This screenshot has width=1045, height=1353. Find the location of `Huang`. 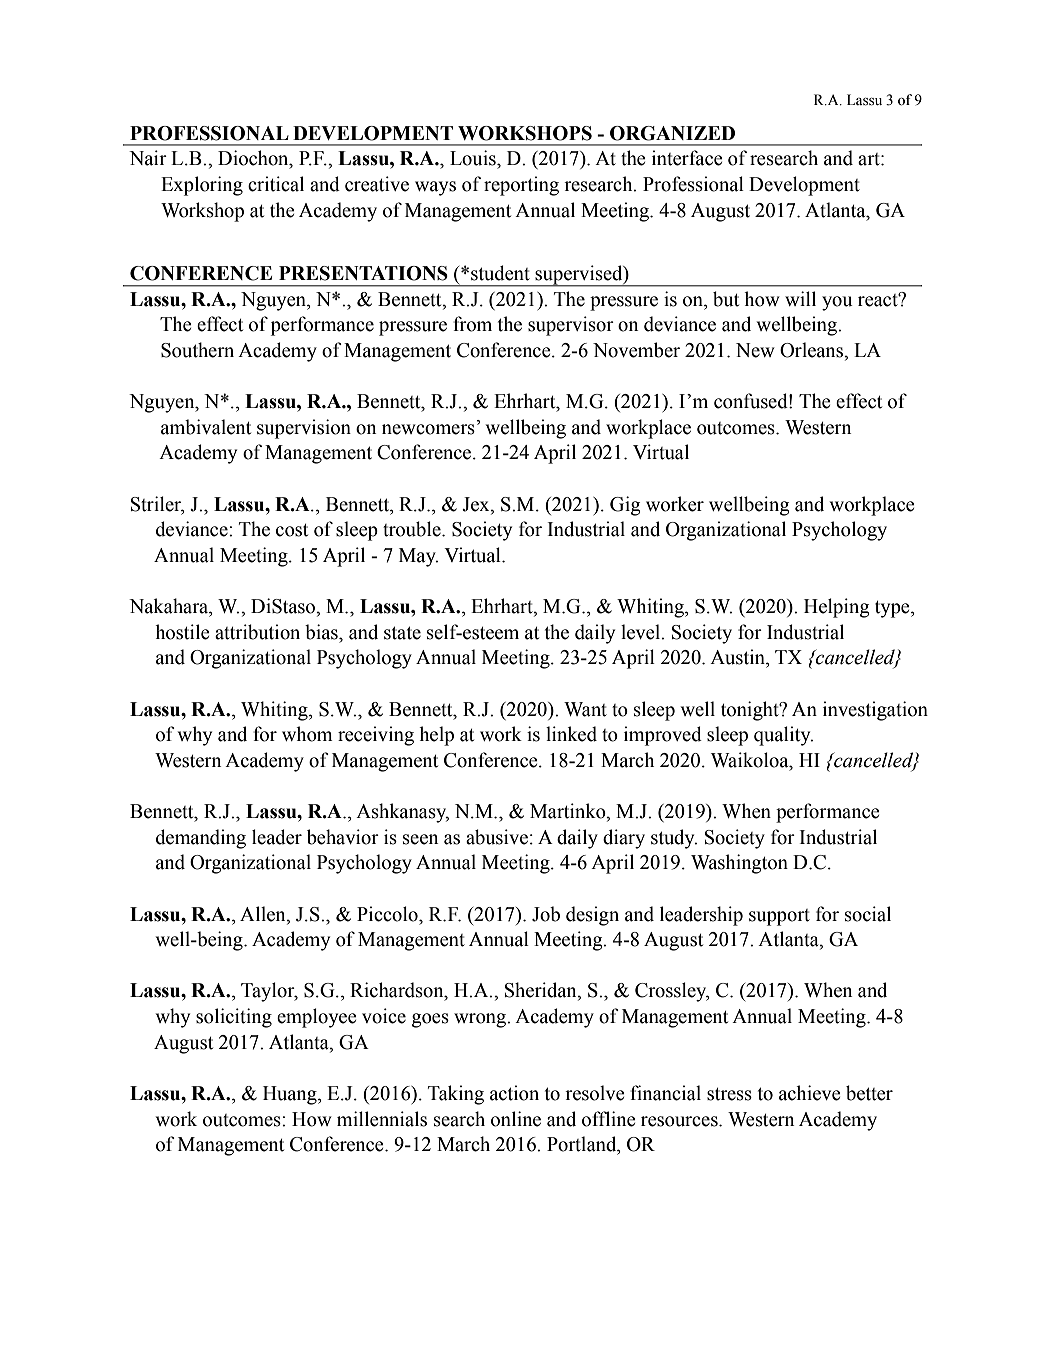

Huang is located at coordinates (291, 1095).
